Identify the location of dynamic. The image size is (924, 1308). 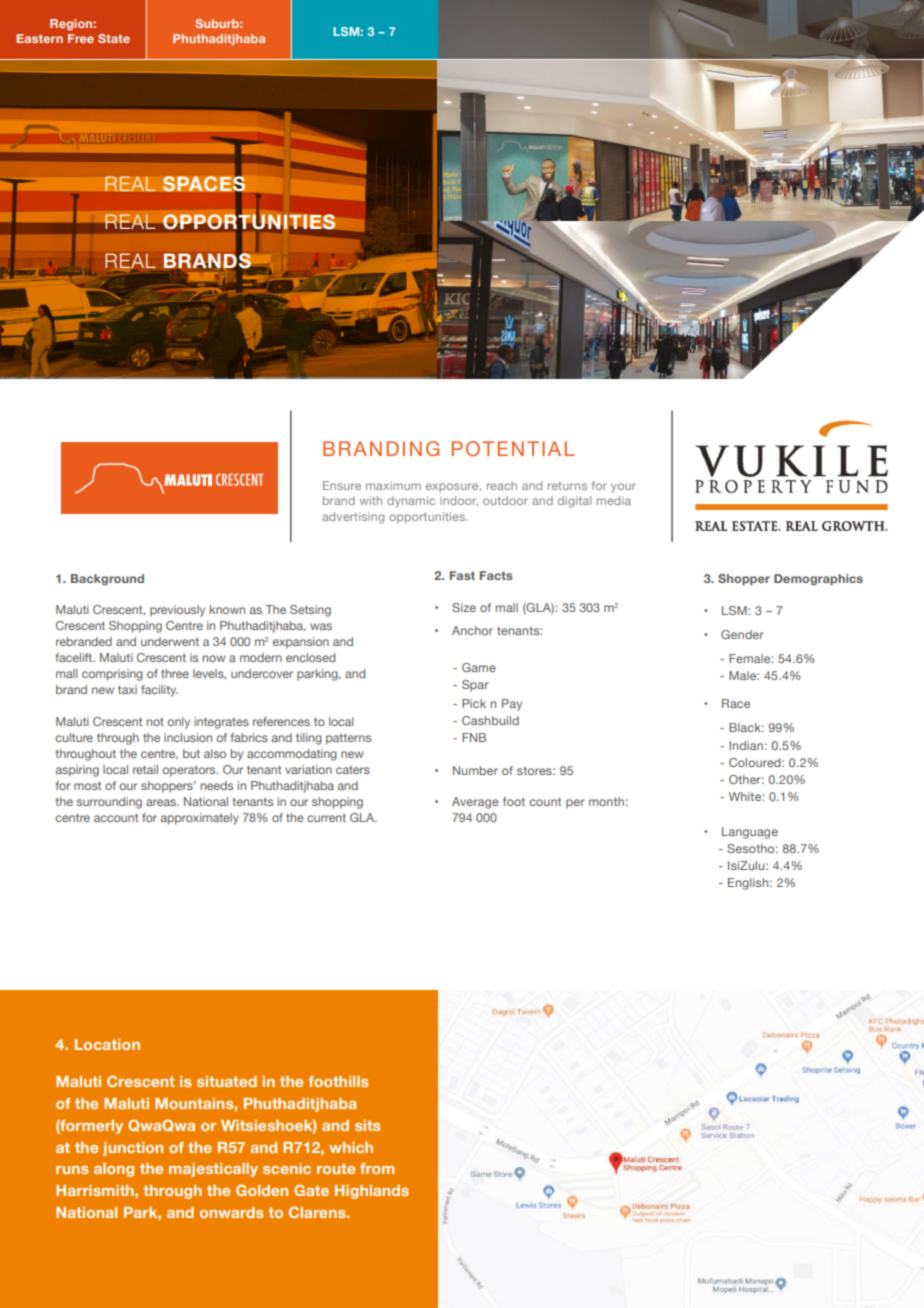
(411, 502).
